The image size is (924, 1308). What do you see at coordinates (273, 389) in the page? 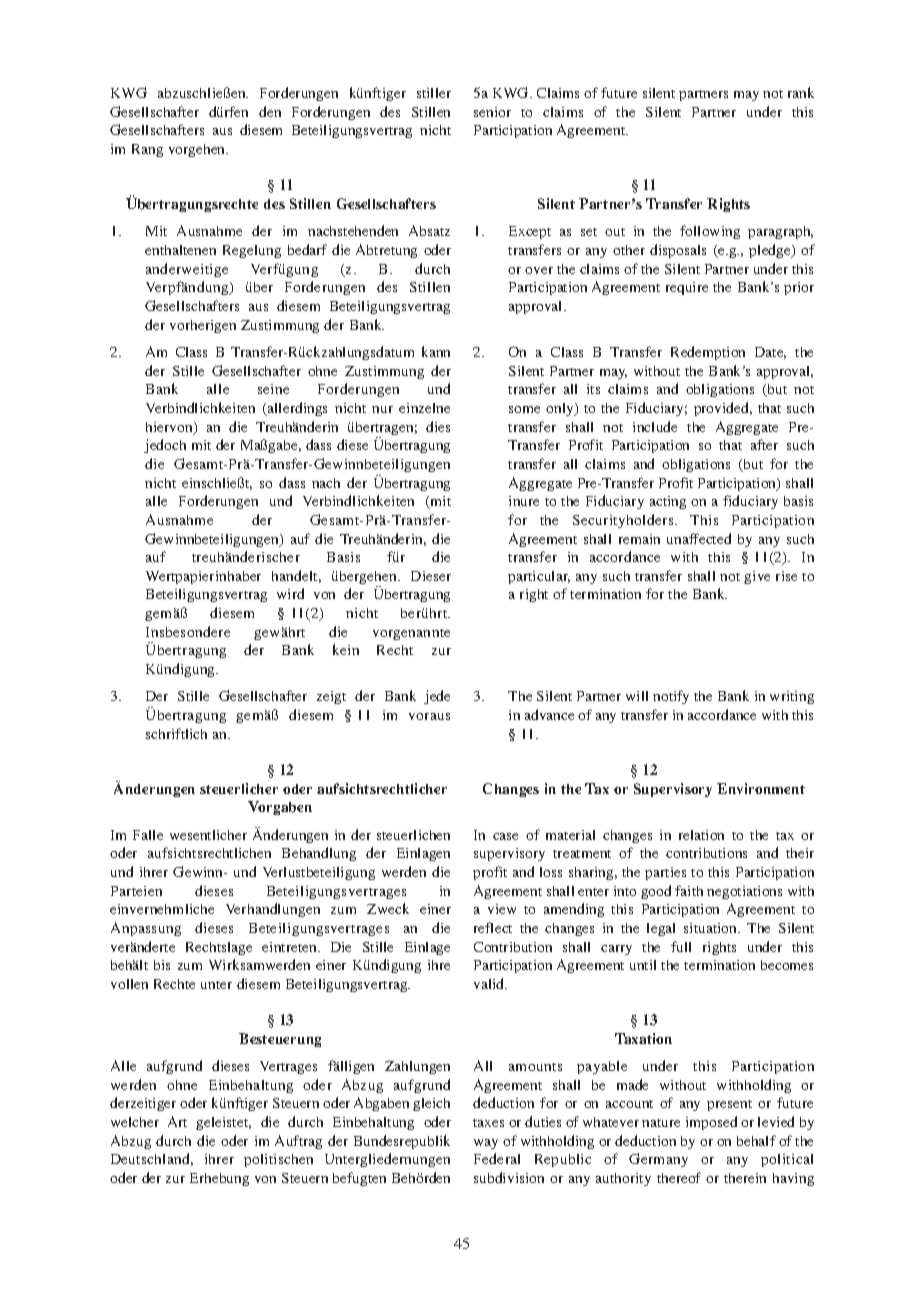
I see `seine` at bounding box center [273, 389].
